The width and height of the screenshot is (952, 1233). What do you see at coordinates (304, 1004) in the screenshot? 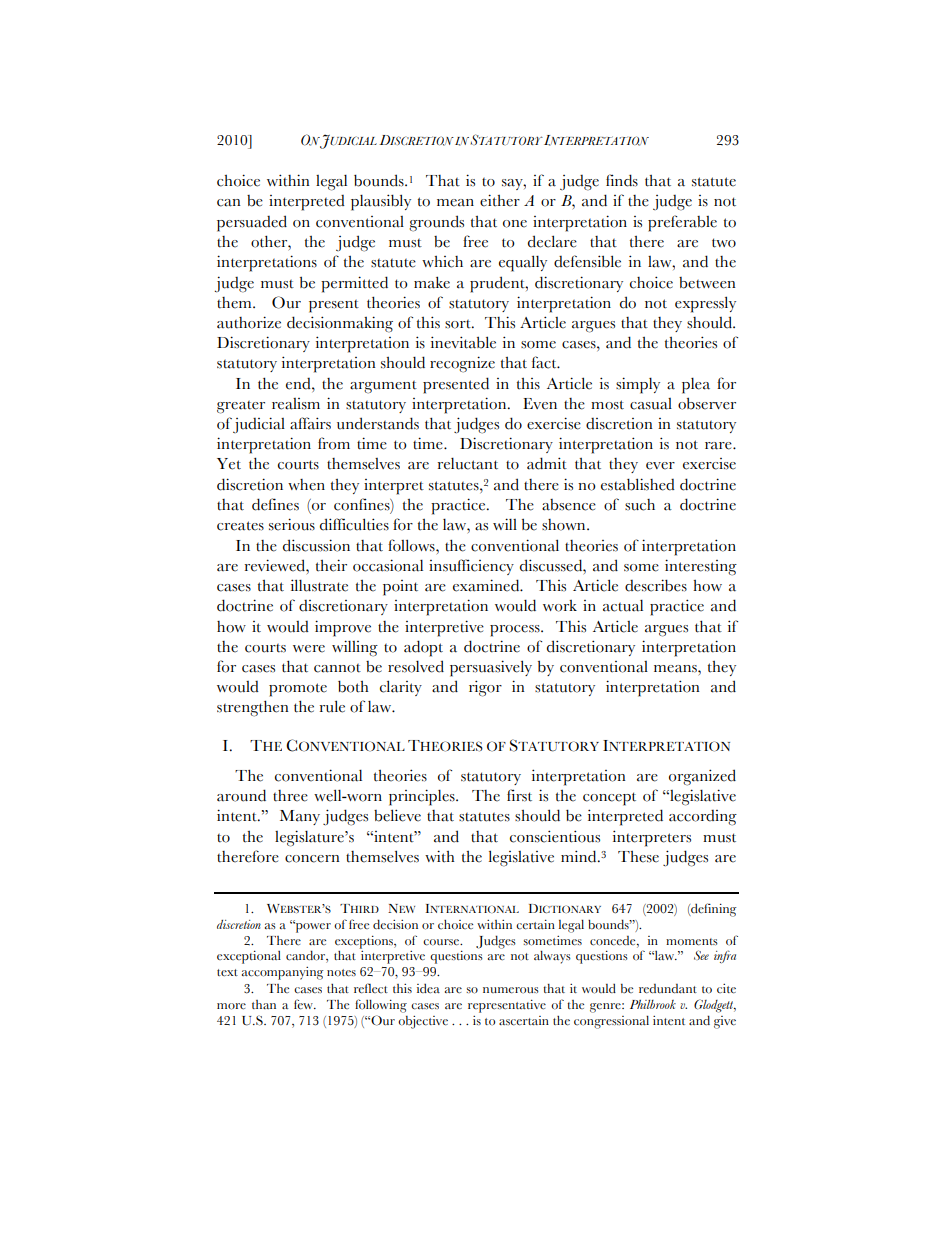
I see `few` at bounding box center [304, 1004].
